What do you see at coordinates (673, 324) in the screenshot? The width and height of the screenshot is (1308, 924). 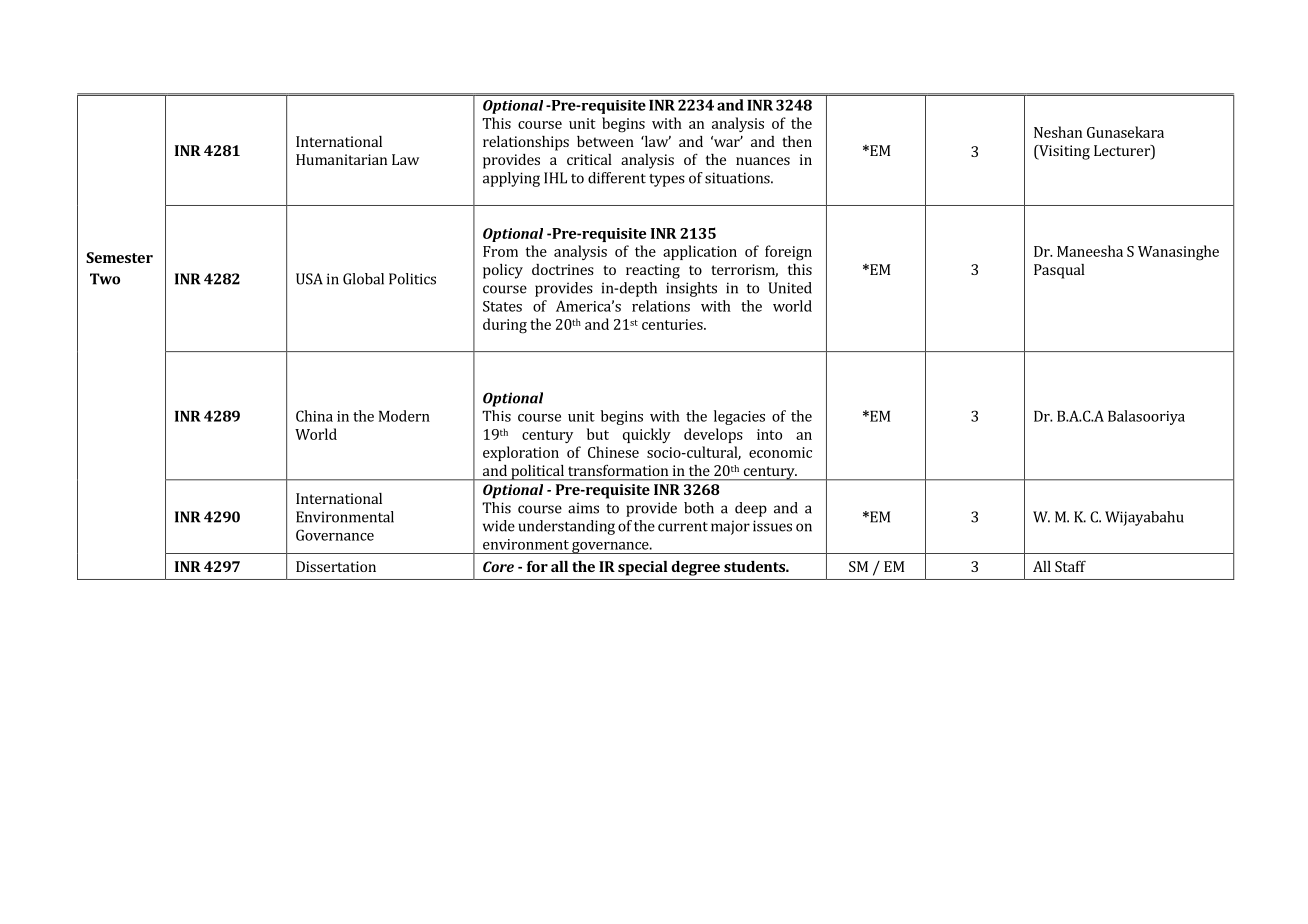 I see `centuries` at bounding box center [673, 324].
